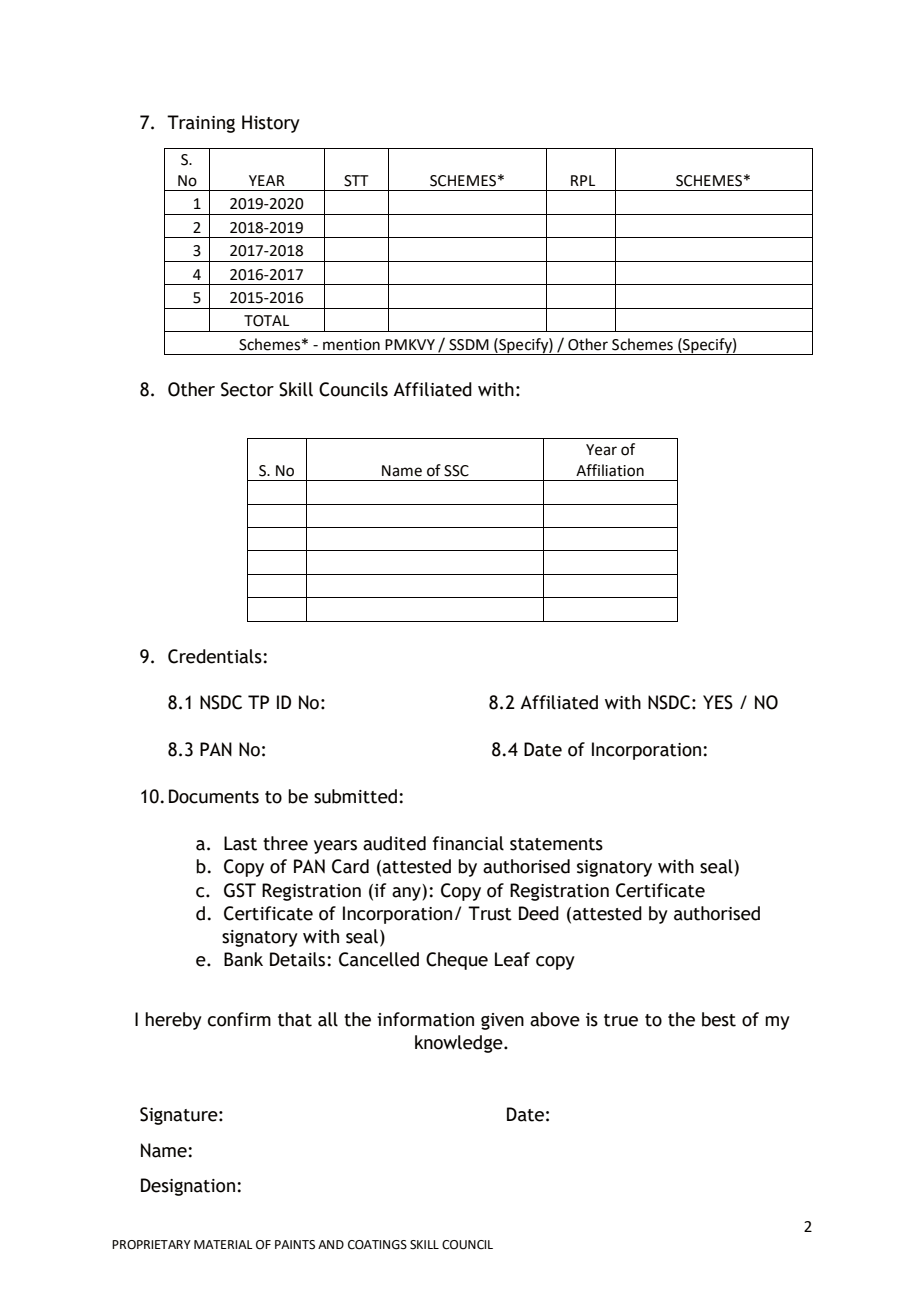 The height and width of the image is (1308, 924). Describe the element at coordinates (377, 1245) in the image. I see `COATINGS` at that location.
